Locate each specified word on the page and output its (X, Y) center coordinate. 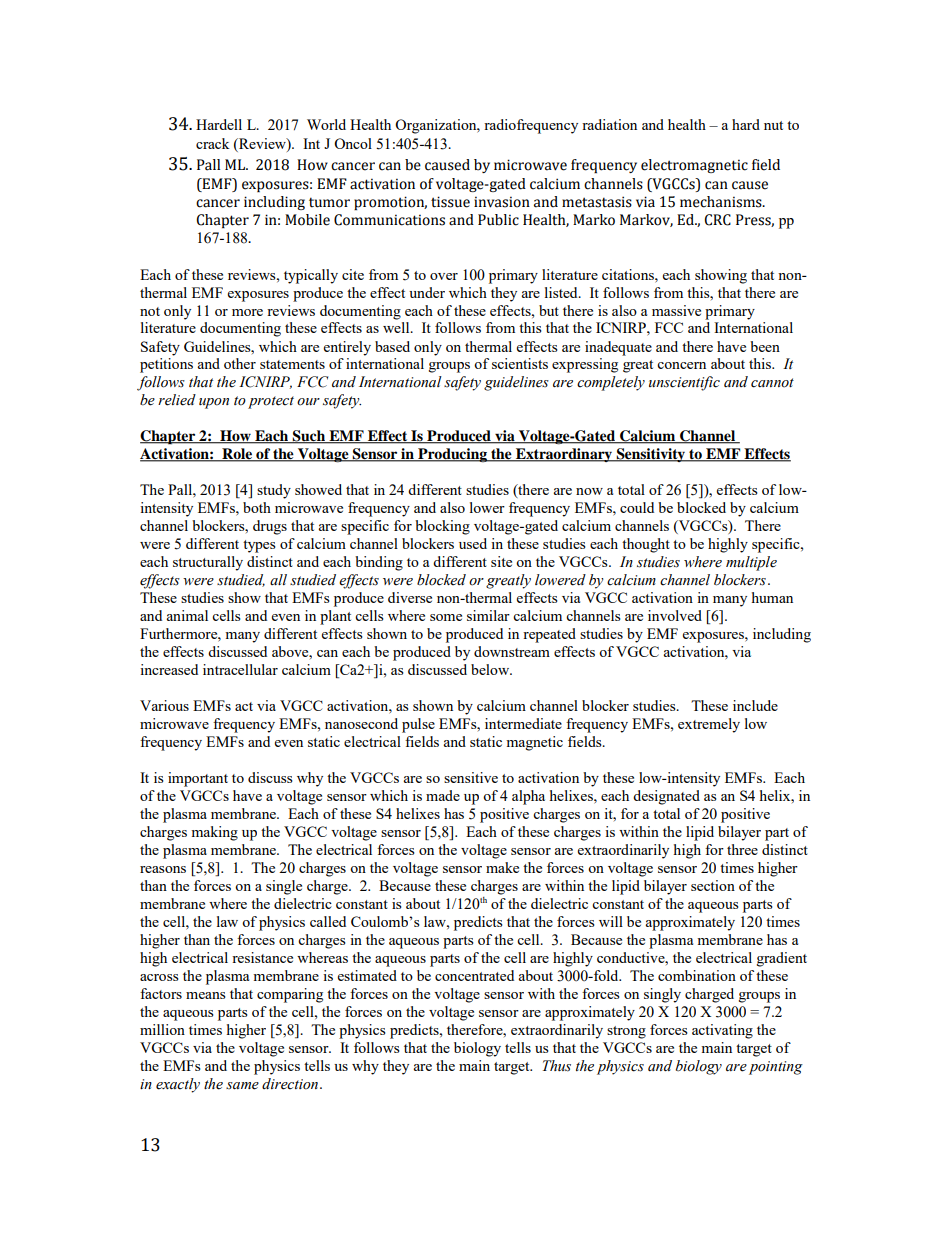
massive (676, 310)
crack (213, 143)
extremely (709, 725)
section (713, 885)
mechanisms (722, 202)
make (502, 867)
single (284, 887)
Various (164, 705)
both (257, 507)
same (242, 1086)
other (240, 363)
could (637, 507)
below (491, 669)
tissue (450, 202)
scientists (520, 363)
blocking (442, 527)
